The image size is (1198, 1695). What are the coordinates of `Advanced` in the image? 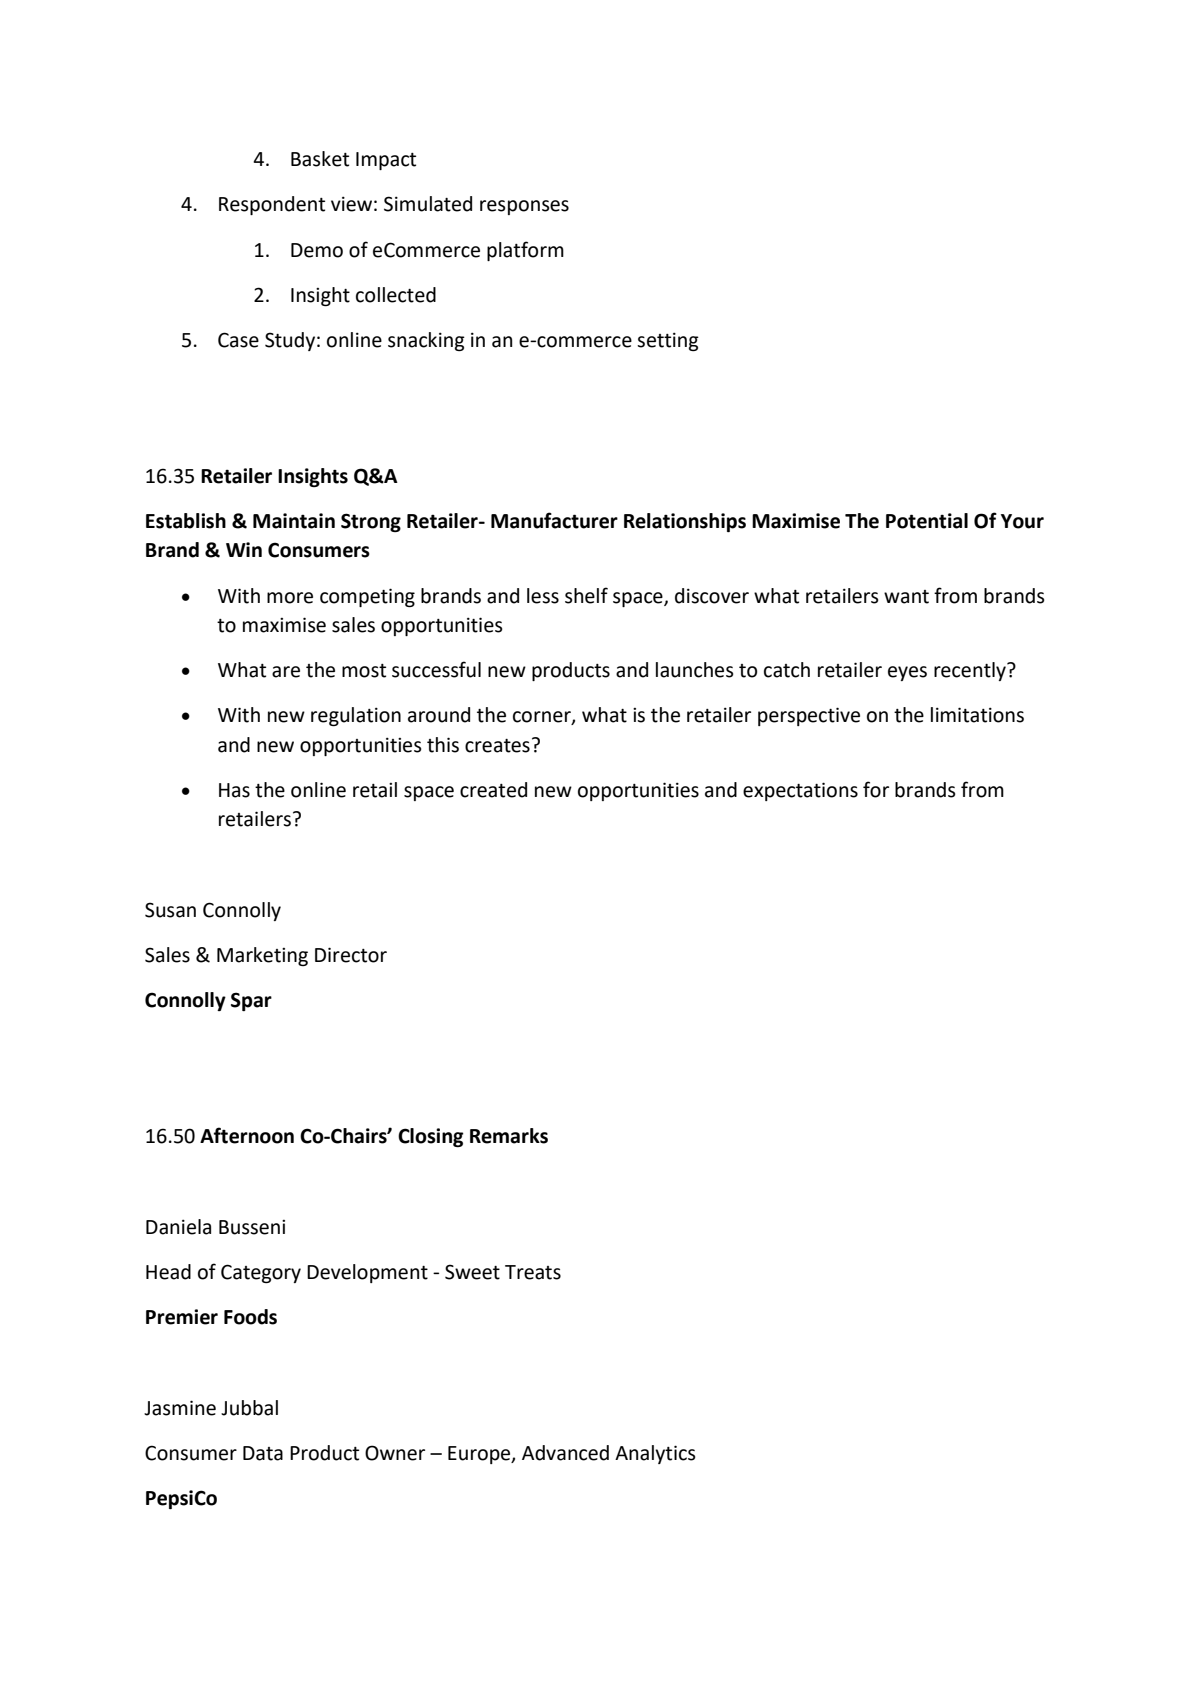 It's located at (565, 1453).
